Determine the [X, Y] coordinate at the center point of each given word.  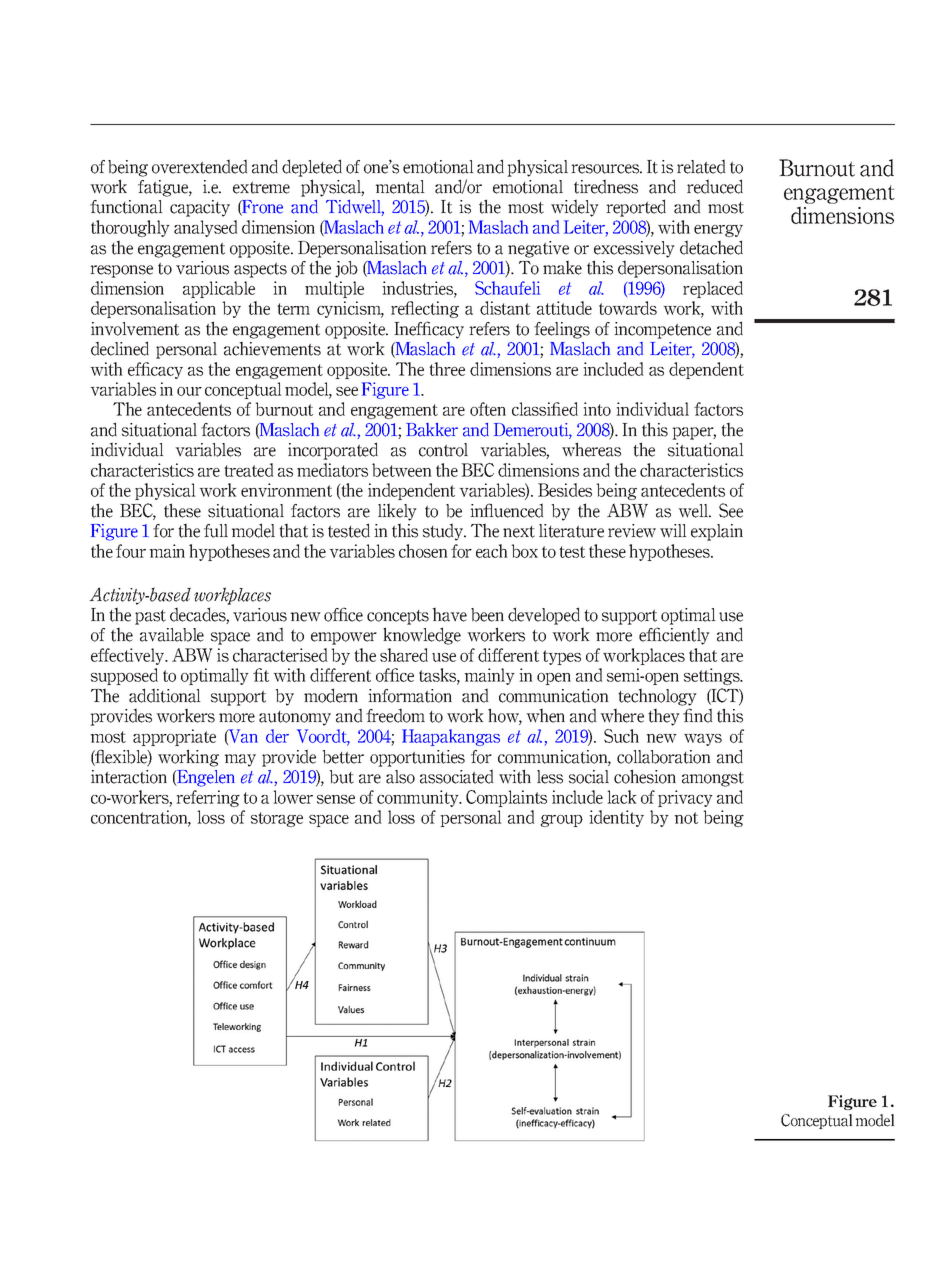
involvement [135, 329]
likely [397, 512]
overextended [199, 166]
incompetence [662, 330]
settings [713, 676]
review [632, 531]
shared [404, 655]
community [419, 798]
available [172, 635]
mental [400, 187]
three [447, 369]
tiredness [606, 186]
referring [208, 798]
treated [248, 470]
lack [622, 797]
